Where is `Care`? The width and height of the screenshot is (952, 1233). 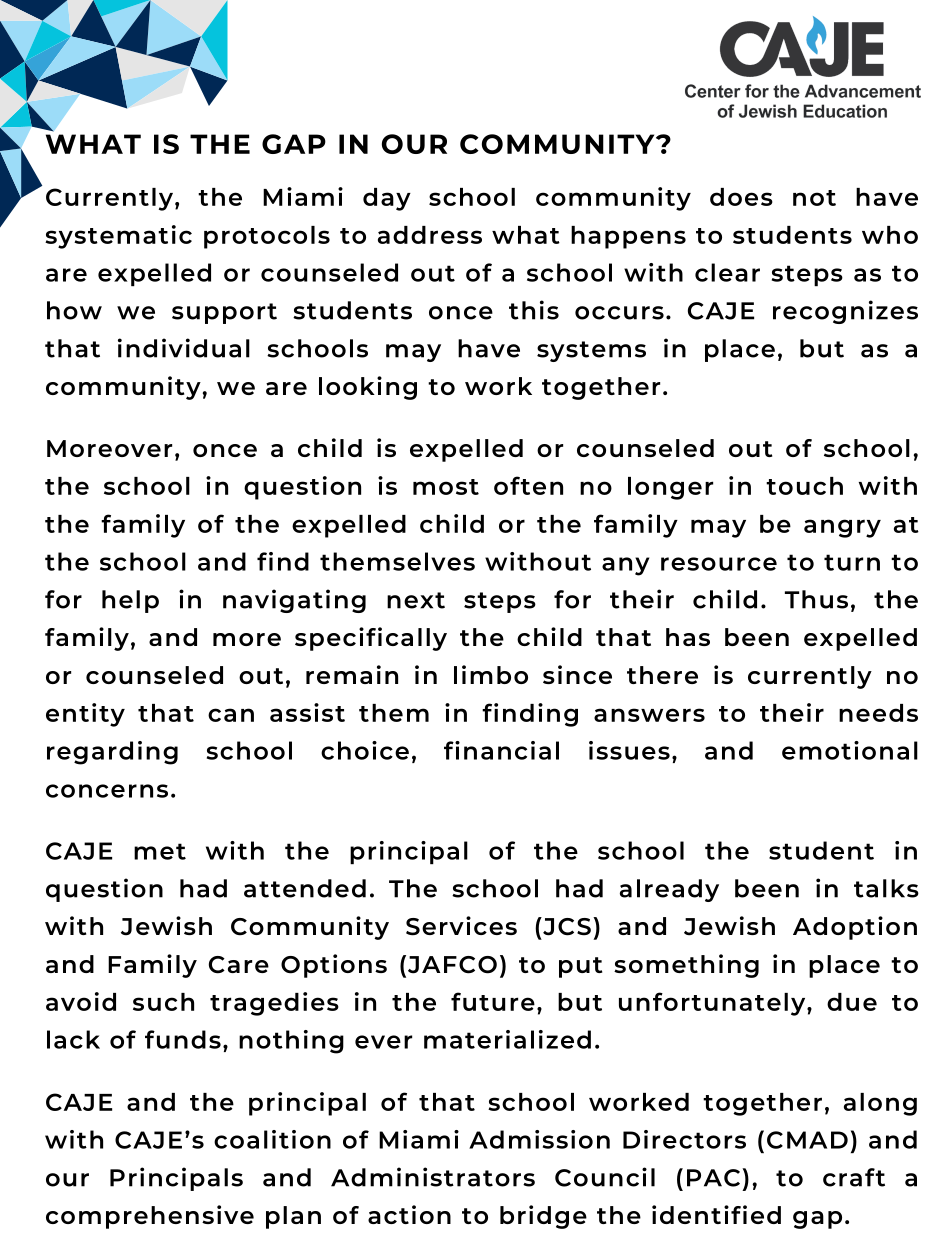
Care is located at coordinates (239, 965).
